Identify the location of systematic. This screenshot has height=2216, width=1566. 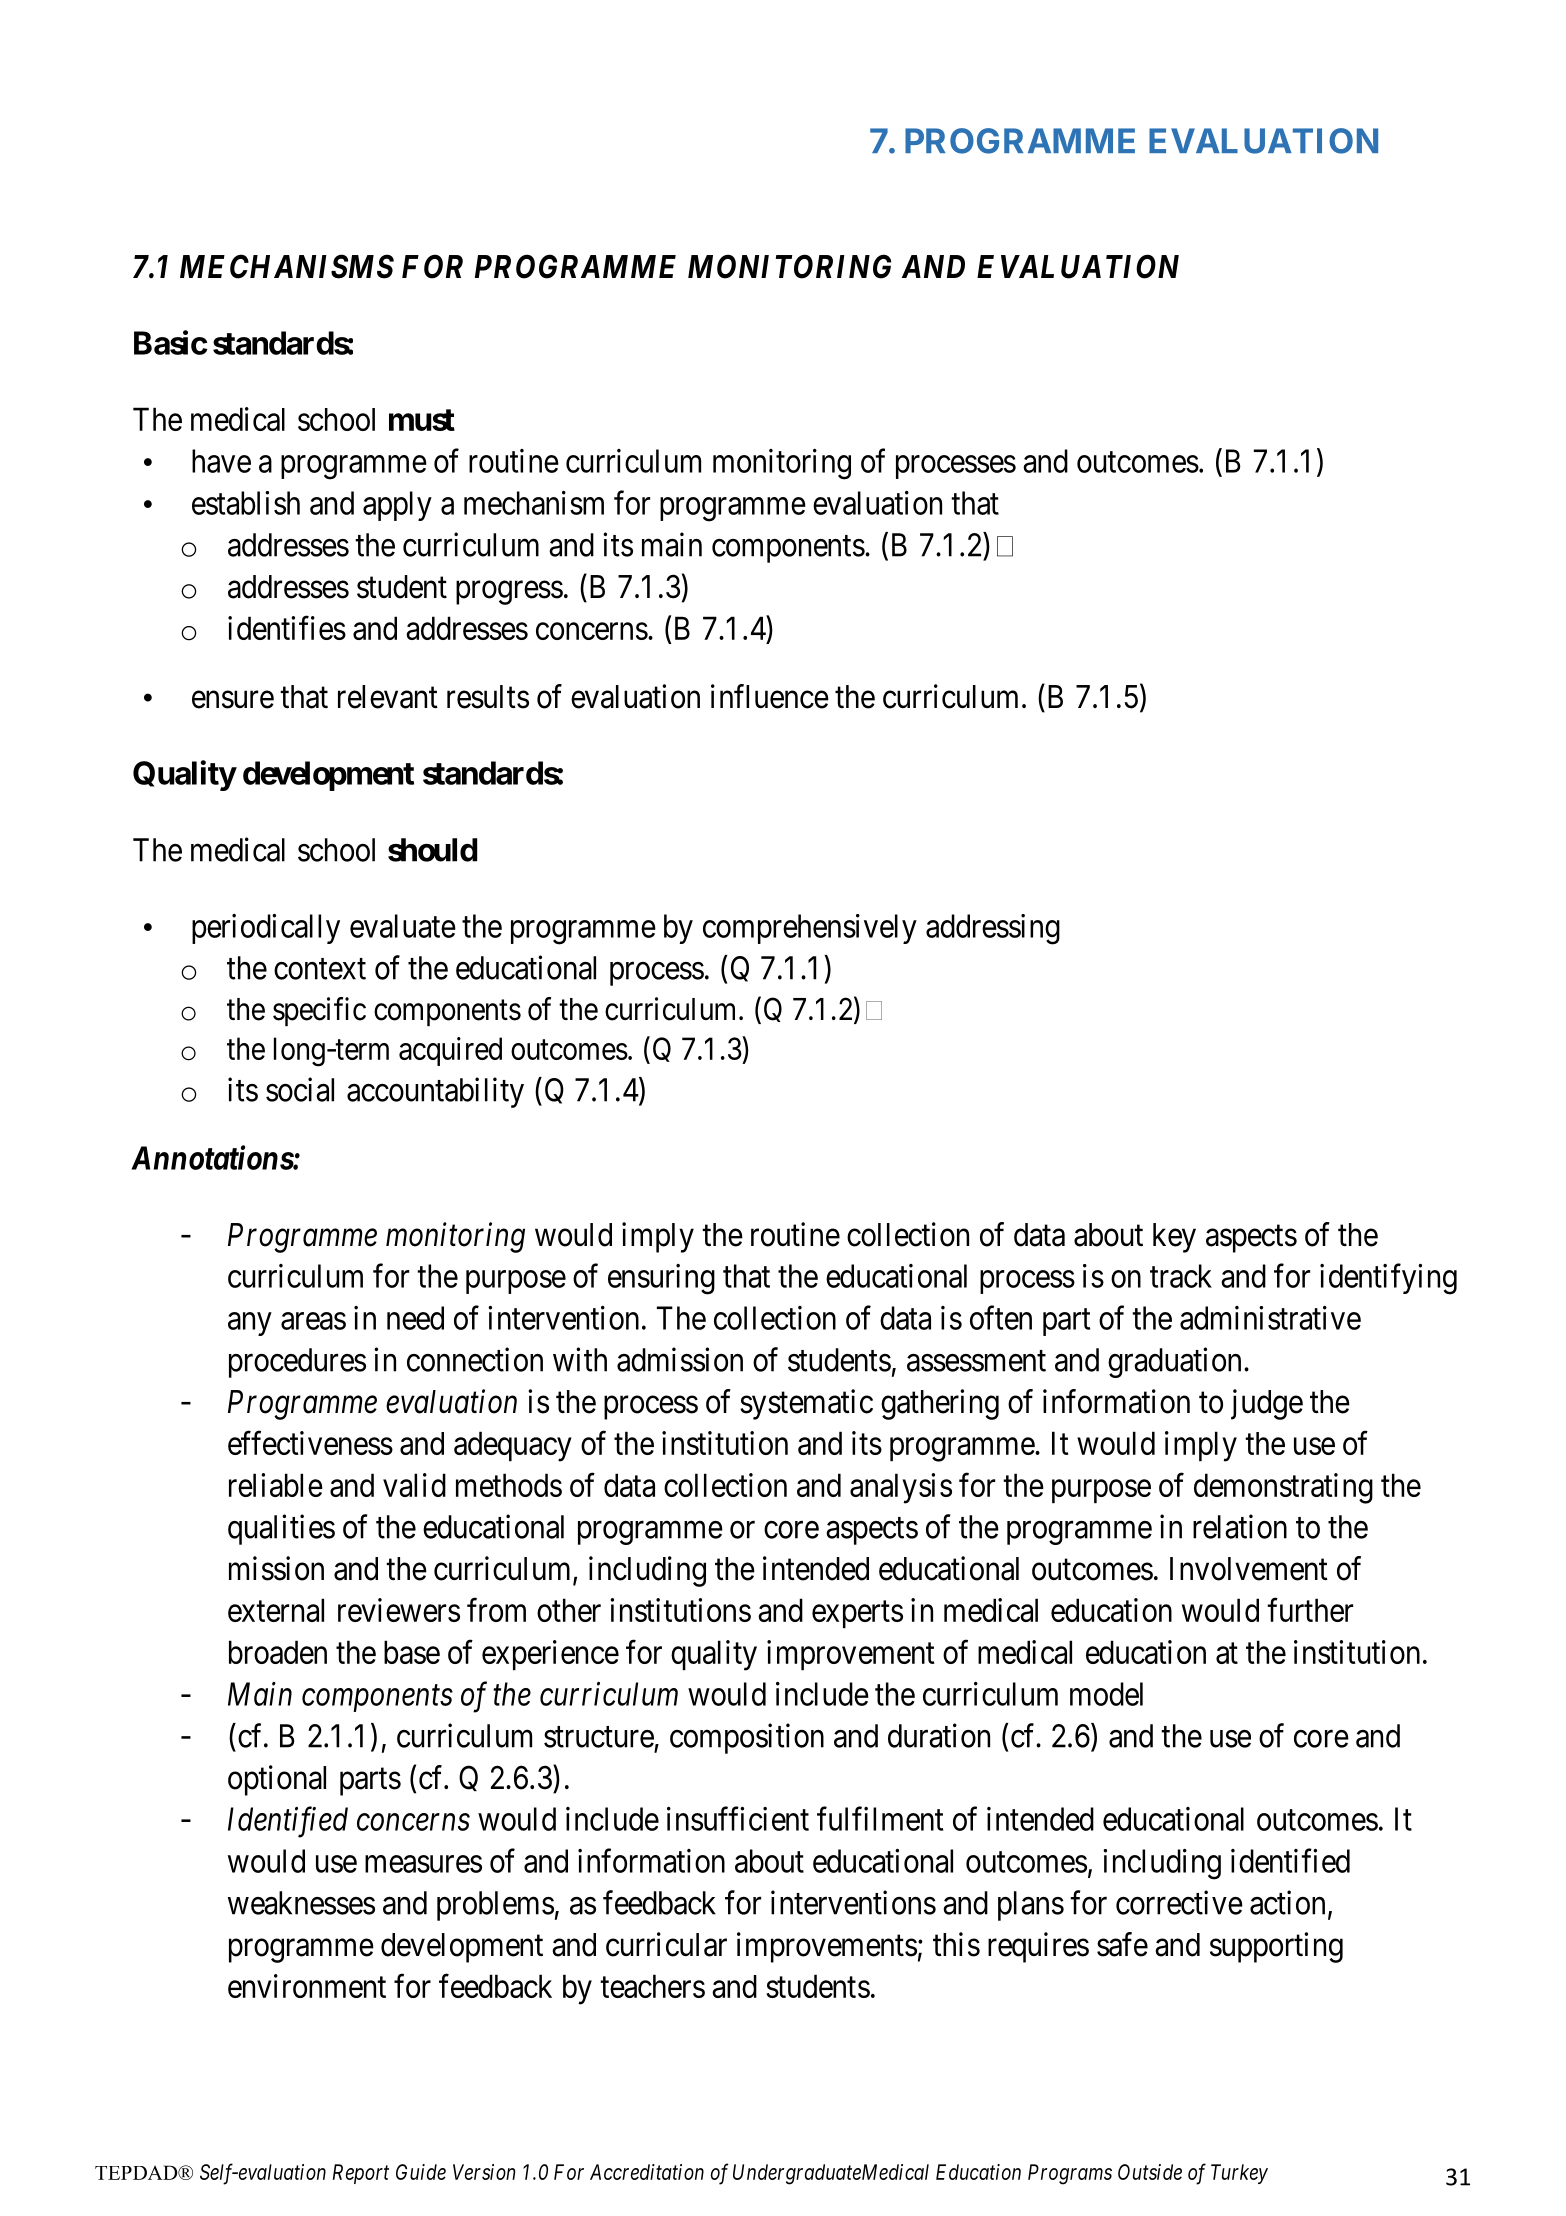
(806, 1404).
